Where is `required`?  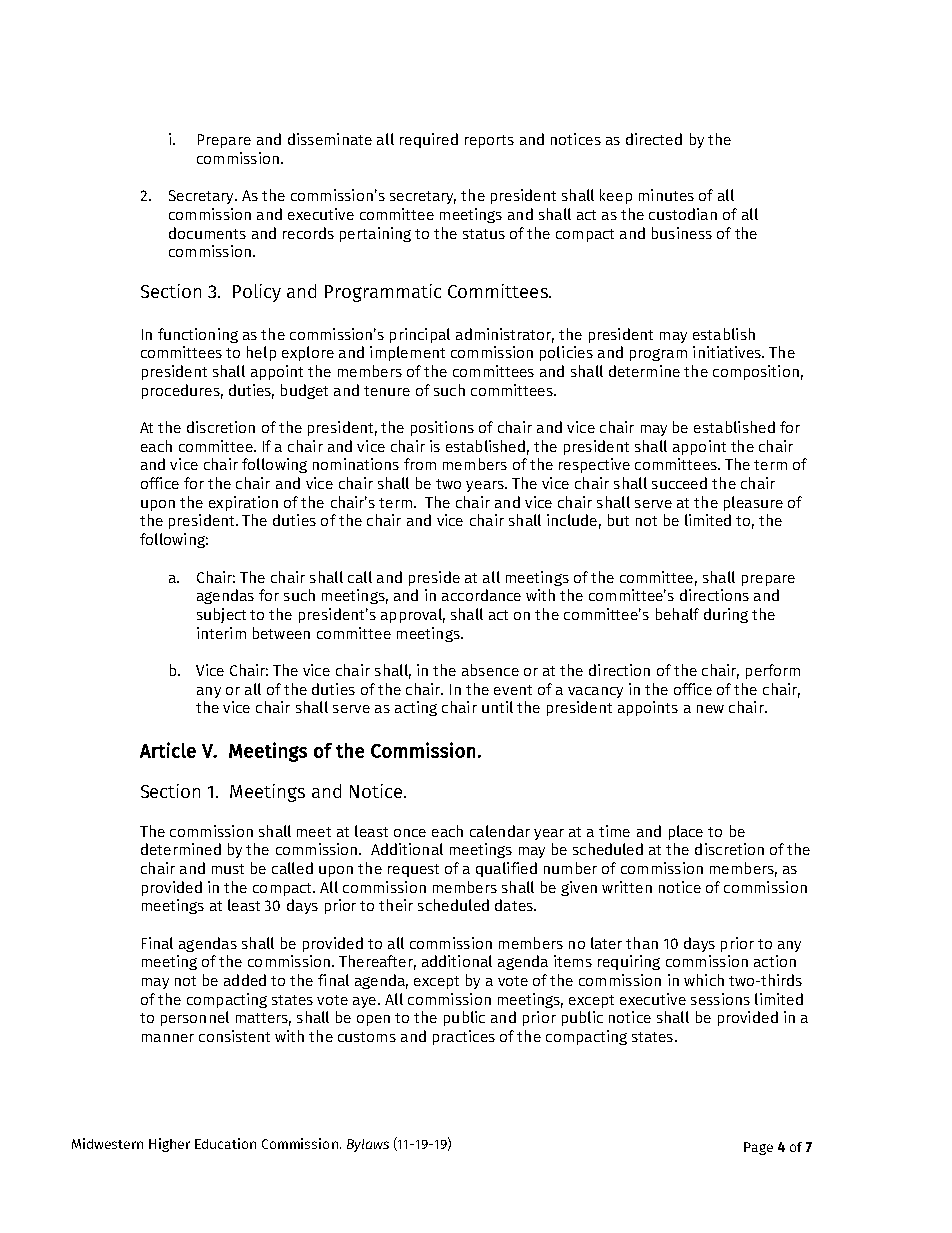
required is located at coordinates (429, 140).
